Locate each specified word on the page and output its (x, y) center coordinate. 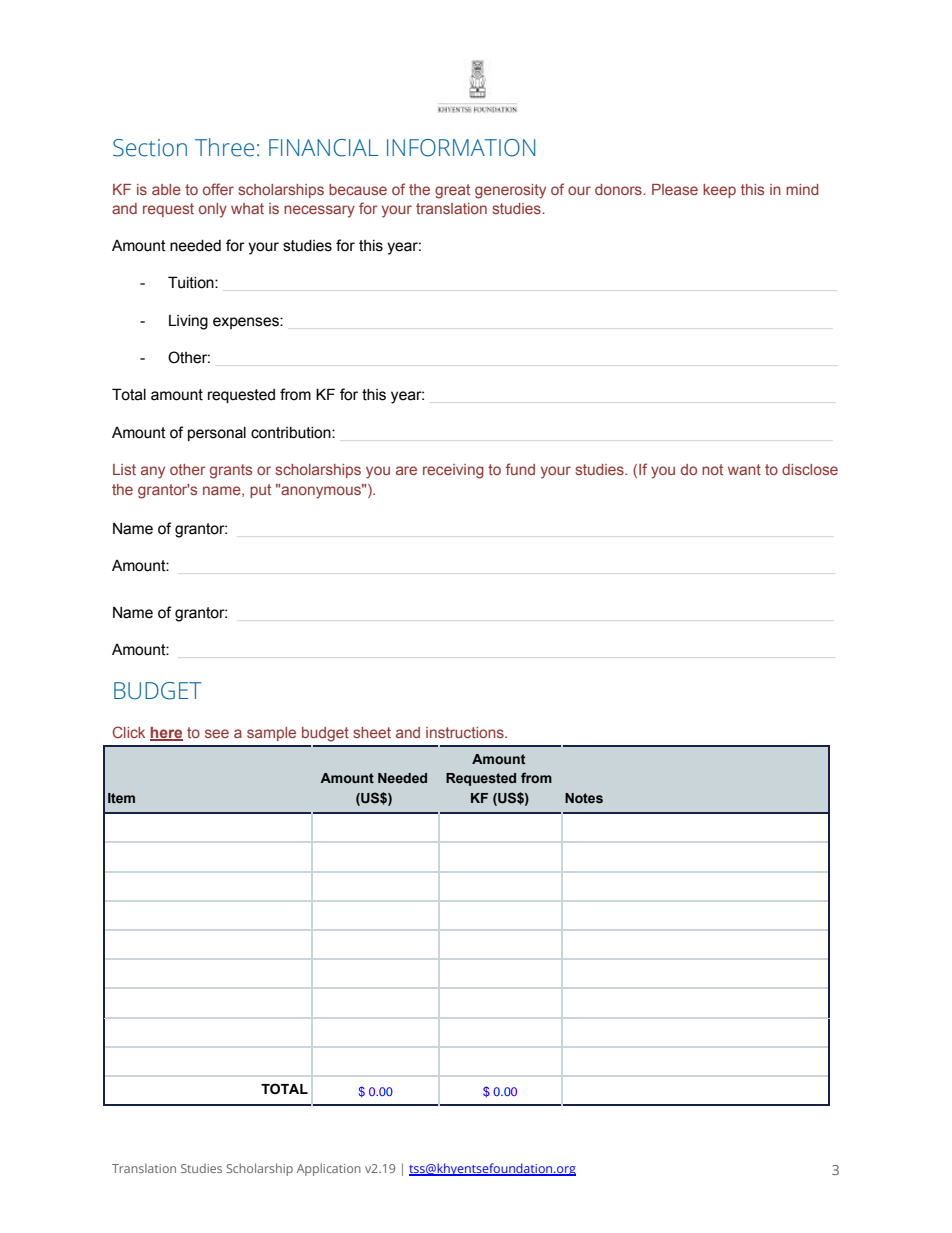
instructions (466, 732)
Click (128, 732)
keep (719, 191)
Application (329, 1169)
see (217, 733)
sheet (372, 732)
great (452, 191)
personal (217, 434)
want (744, 469)
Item (121, 798)
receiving (453, 471)
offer (218, 189)
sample (271, 734)
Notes (584, 798)
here (166, 734)
